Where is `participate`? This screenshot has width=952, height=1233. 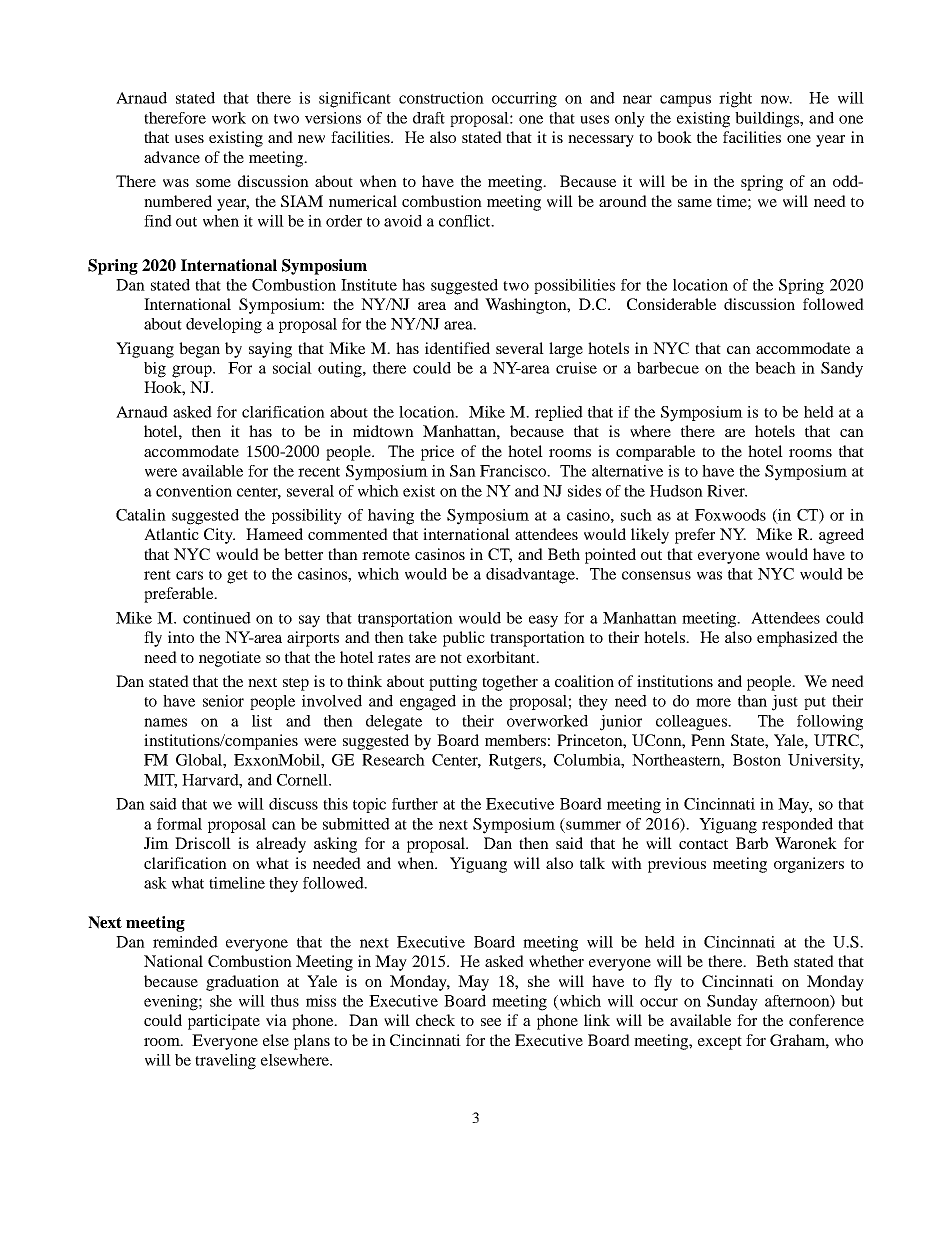
participate is located at coordinates (224, 1022).
